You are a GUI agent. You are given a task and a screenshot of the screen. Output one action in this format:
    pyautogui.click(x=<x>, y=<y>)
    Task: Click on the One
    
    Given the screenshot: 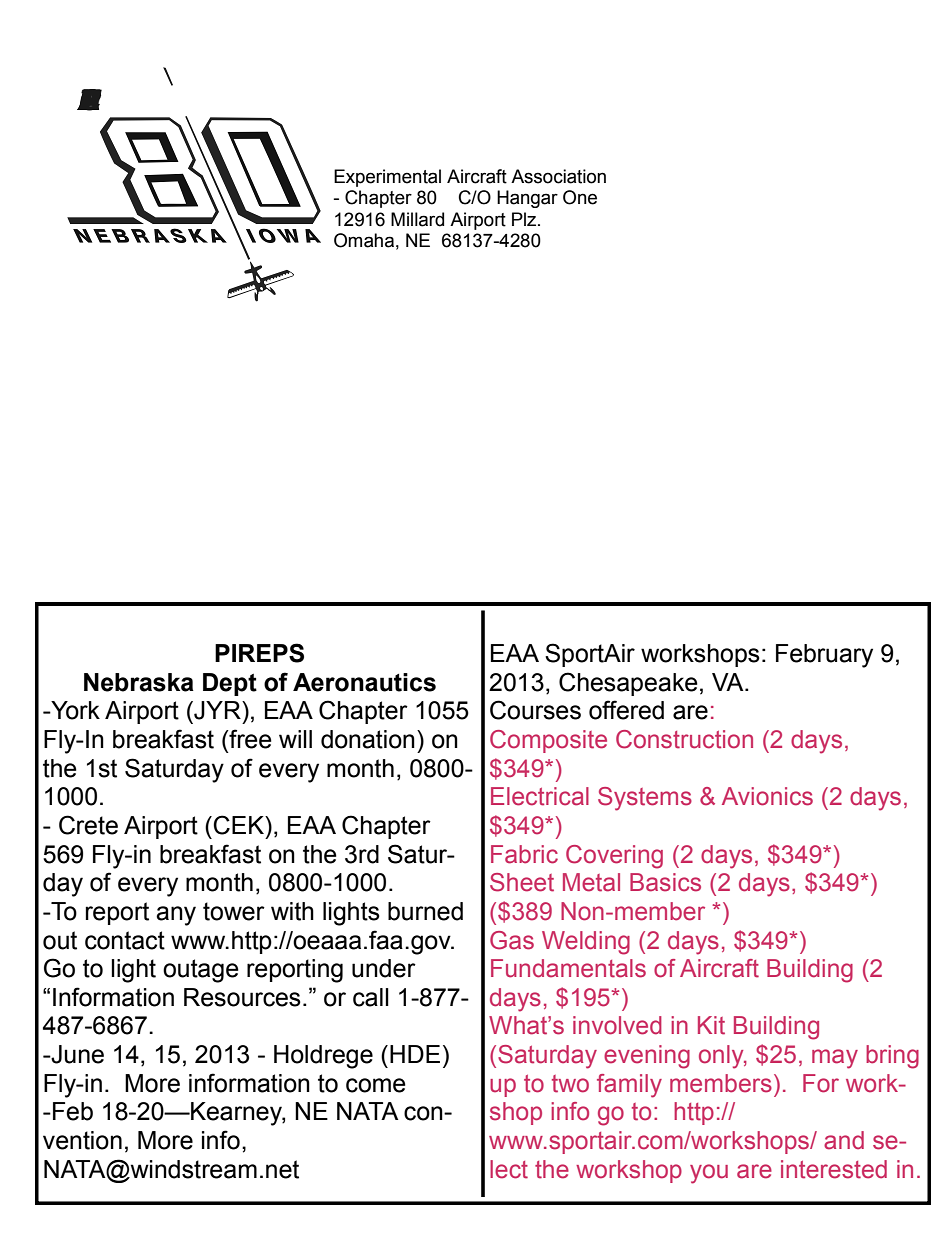 What is the action you would take?
    pyautogui.click(x=580, y=197)
